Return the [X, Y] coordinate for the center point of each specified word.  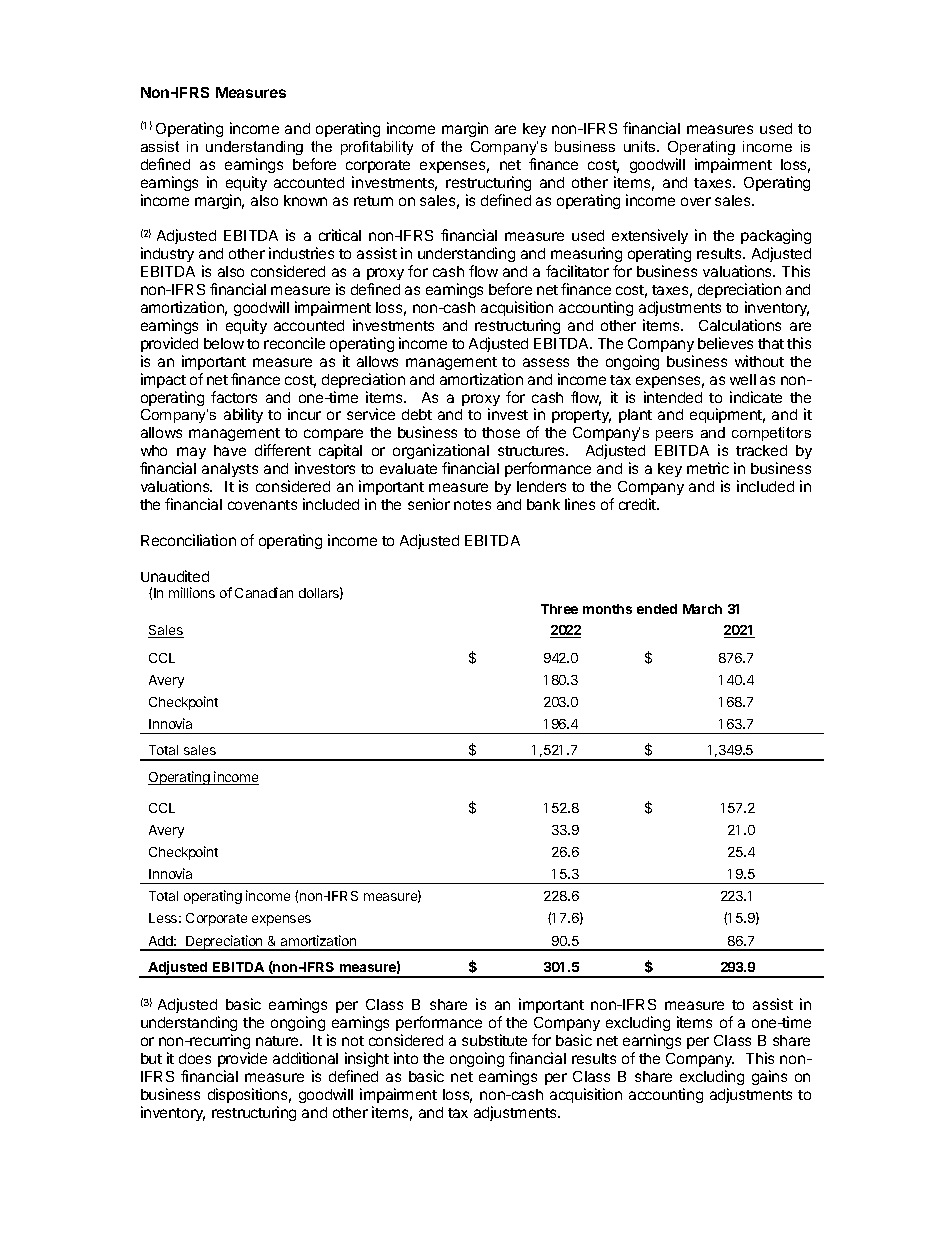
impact [163, 380]
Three [559, 609]
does [195, 1058]
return [373, 201]
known [305, 200]
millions [192, 592]
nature [278, 1041]
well [743, 379]
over [696, 201]
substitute [494, 1040]
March [702, 609]
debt [417, 414]
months [607, 609]
